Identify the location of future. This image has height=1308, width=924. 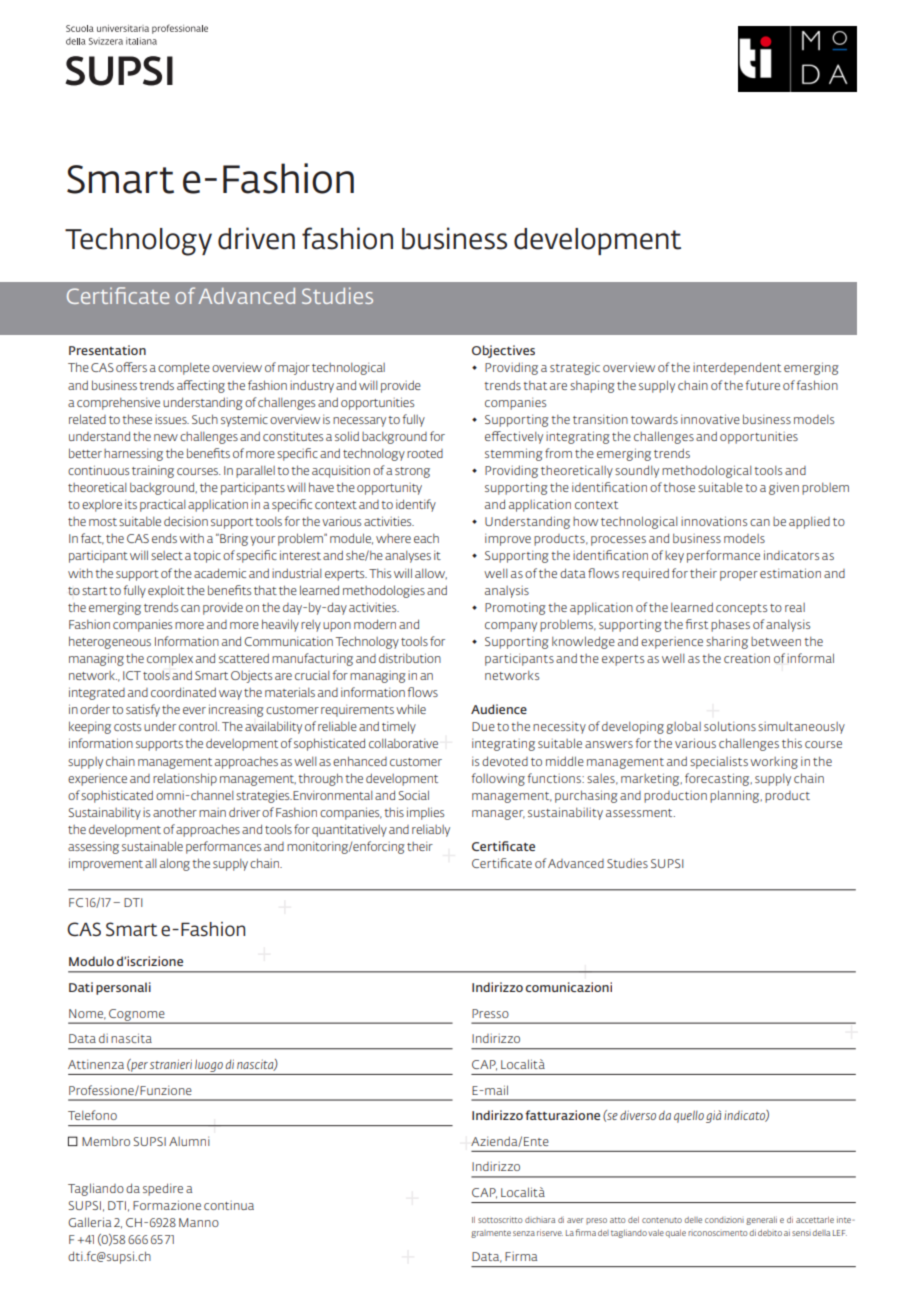
(763, 385).
